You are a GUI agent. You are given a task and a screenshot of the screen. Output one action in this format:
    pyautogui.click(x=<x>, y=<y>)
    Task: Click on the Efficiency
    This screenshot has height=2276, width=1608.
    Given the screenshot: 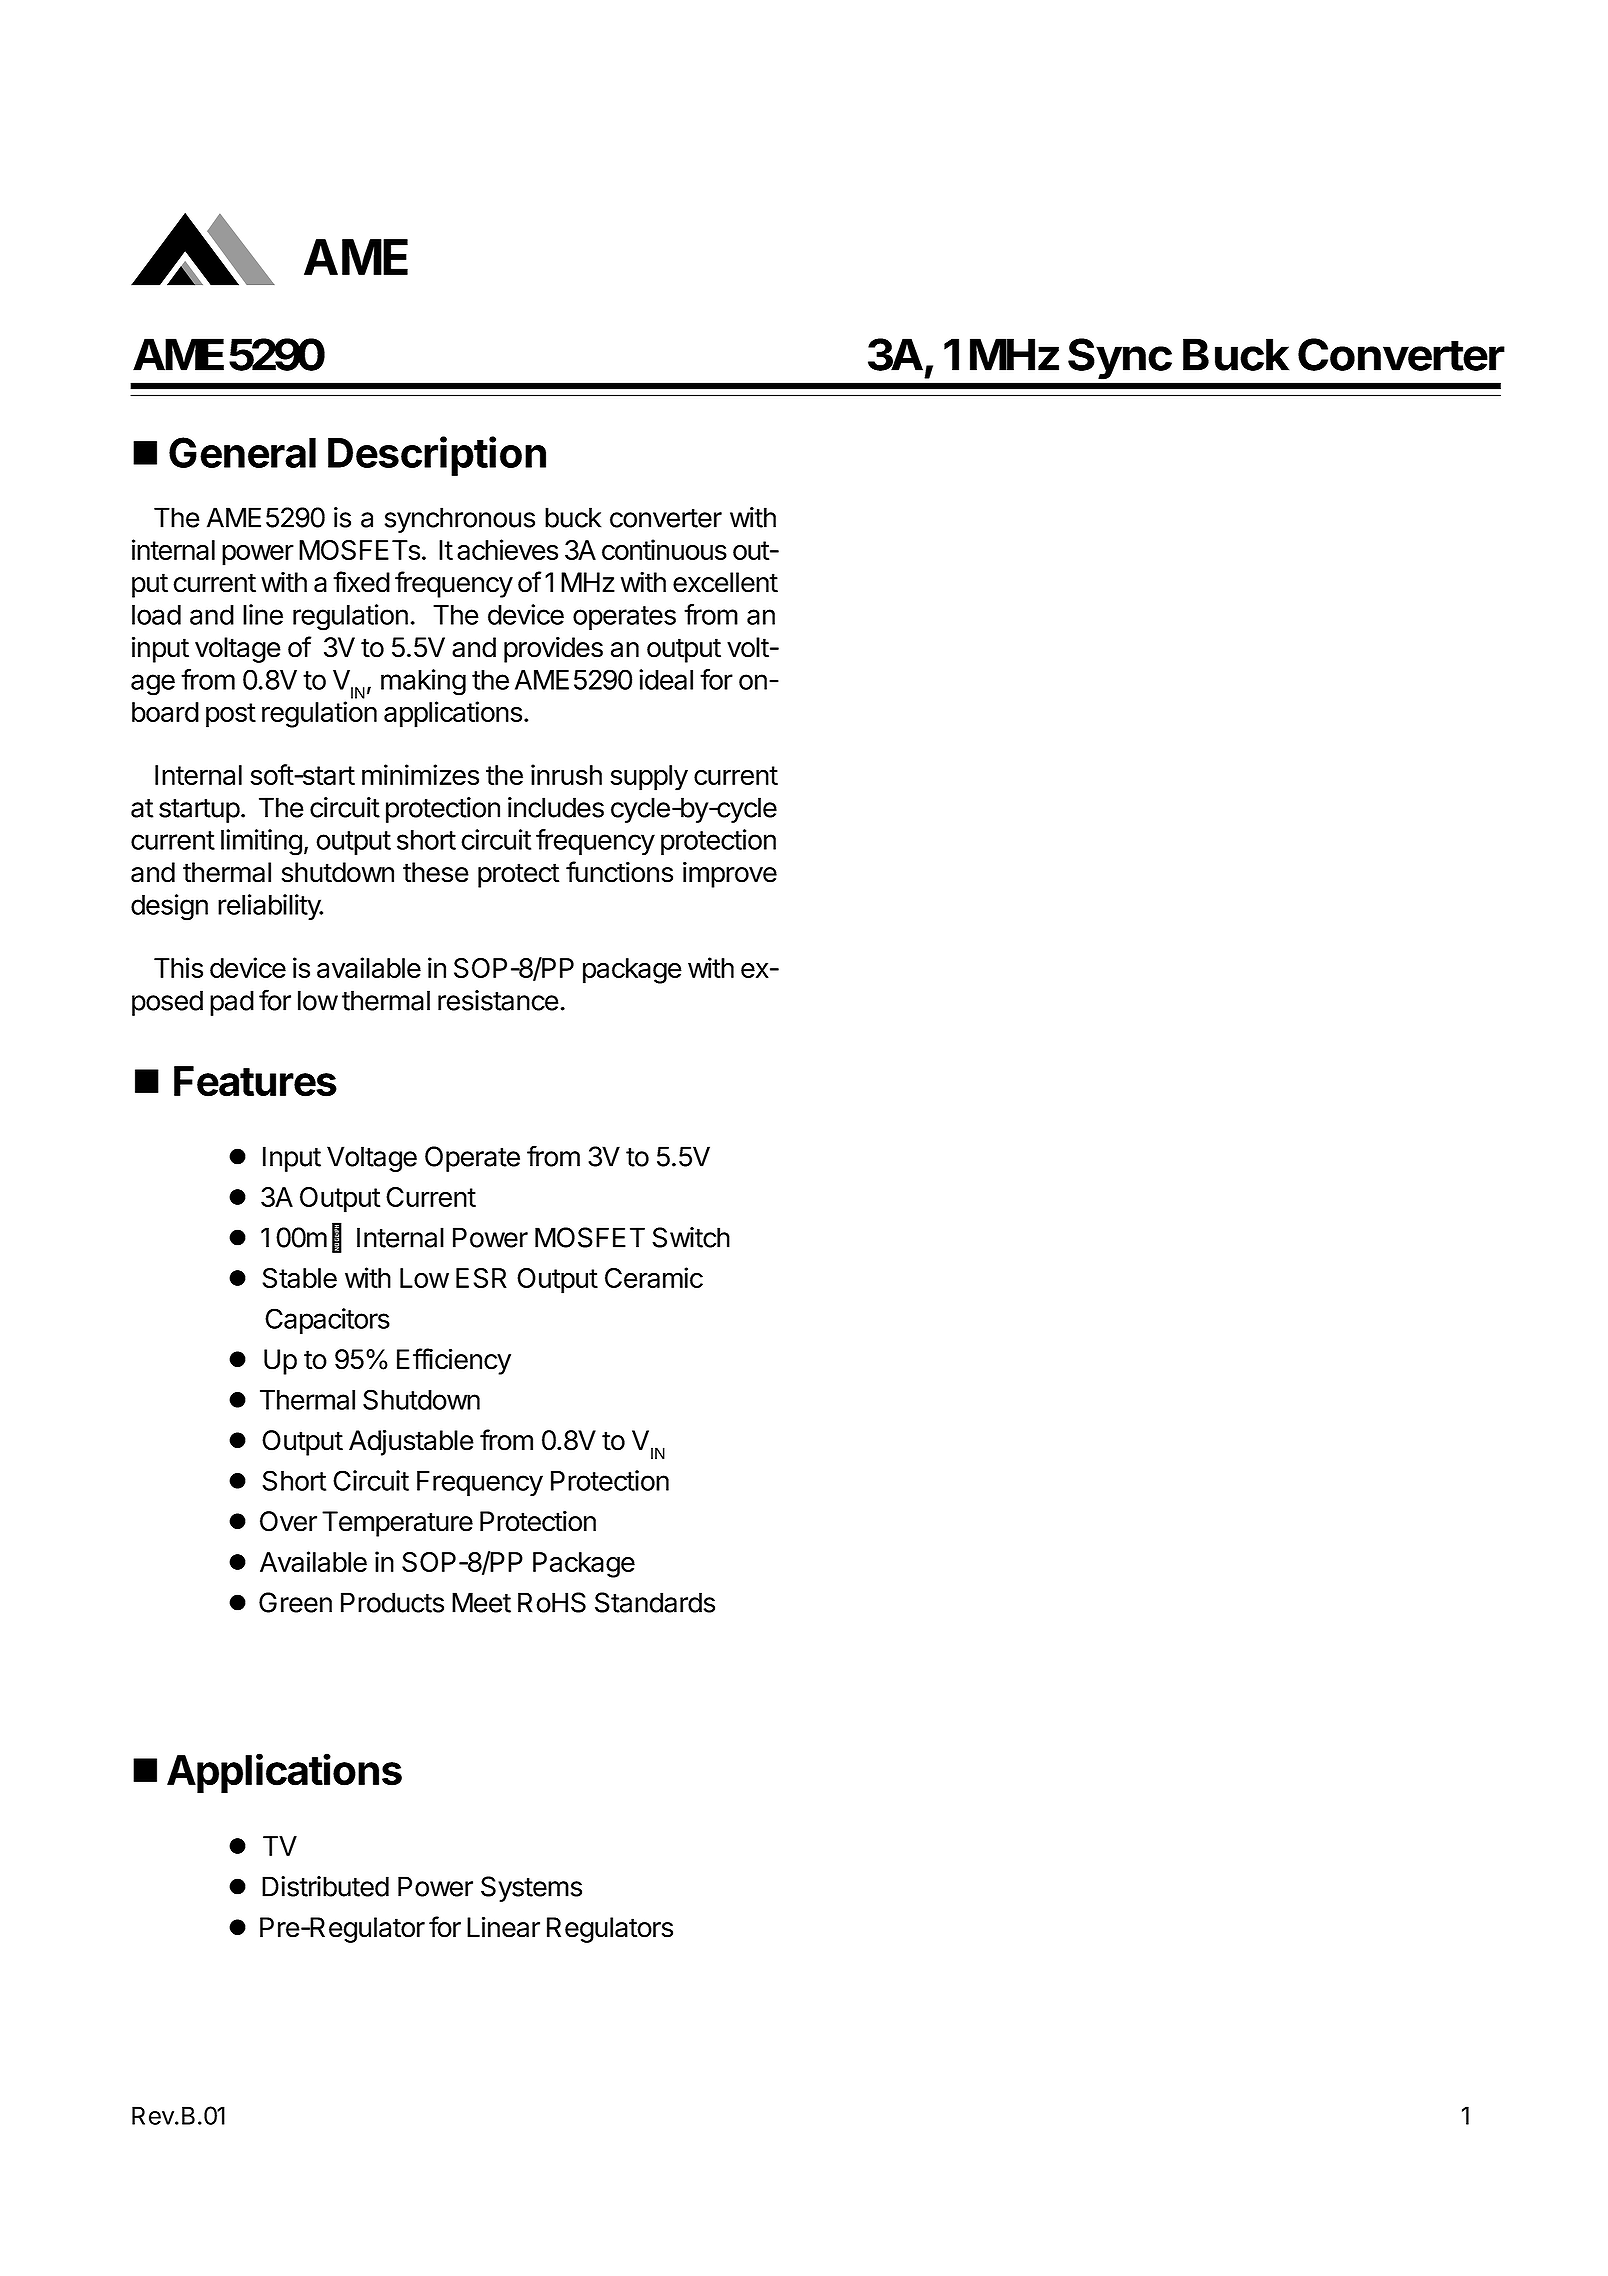 What is the action you would take?
    pyautogui.click(x=454, y=1361)
